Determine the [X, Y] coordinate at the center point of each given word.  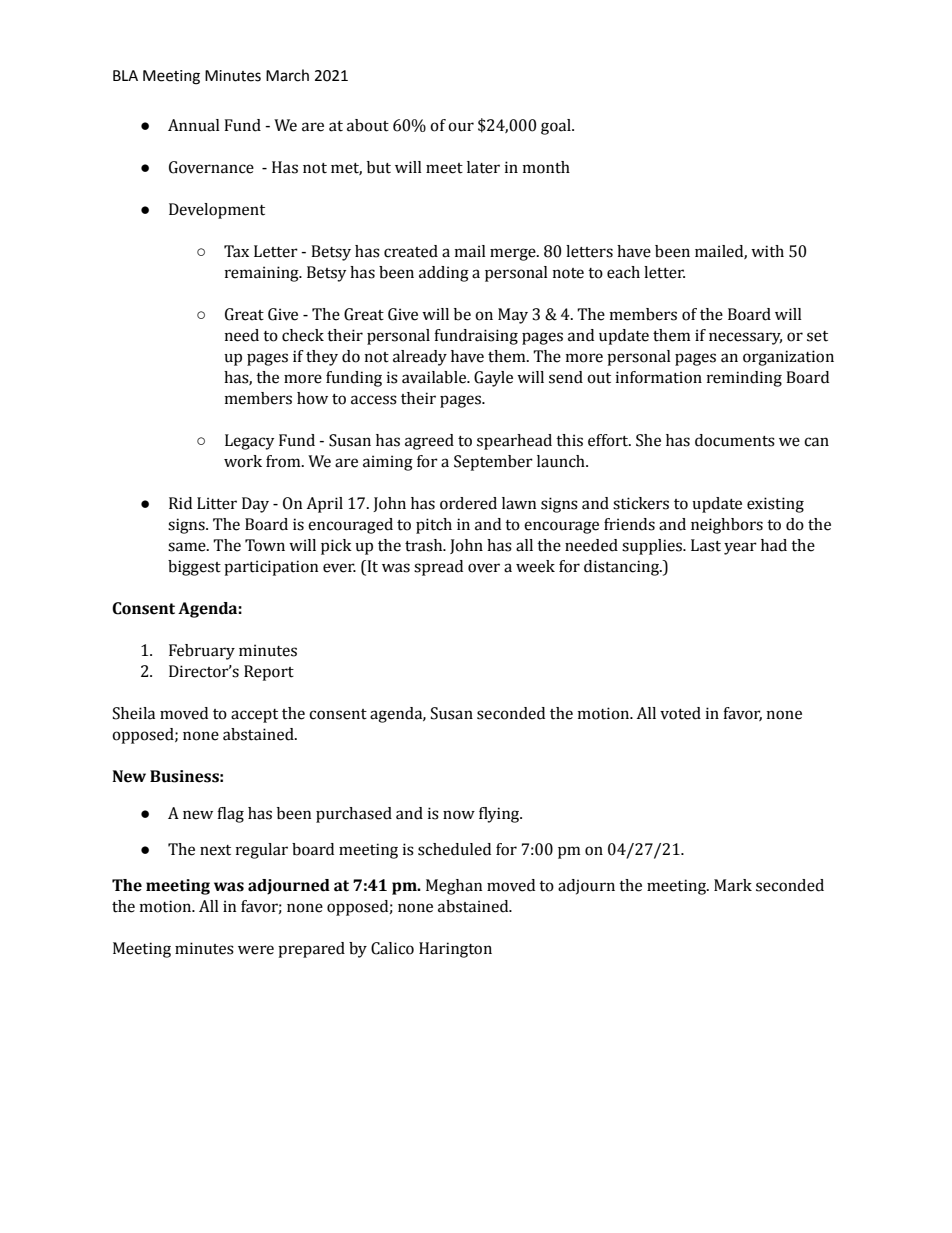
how [312, 398]
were [256, 950]
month [546, 167]
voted [680, 713]
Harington [455, 950]
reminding [744, 379]
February [202, 652]
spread [438, 568]
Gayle [493, 379]
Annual [194, 125]
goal [557, 127]
